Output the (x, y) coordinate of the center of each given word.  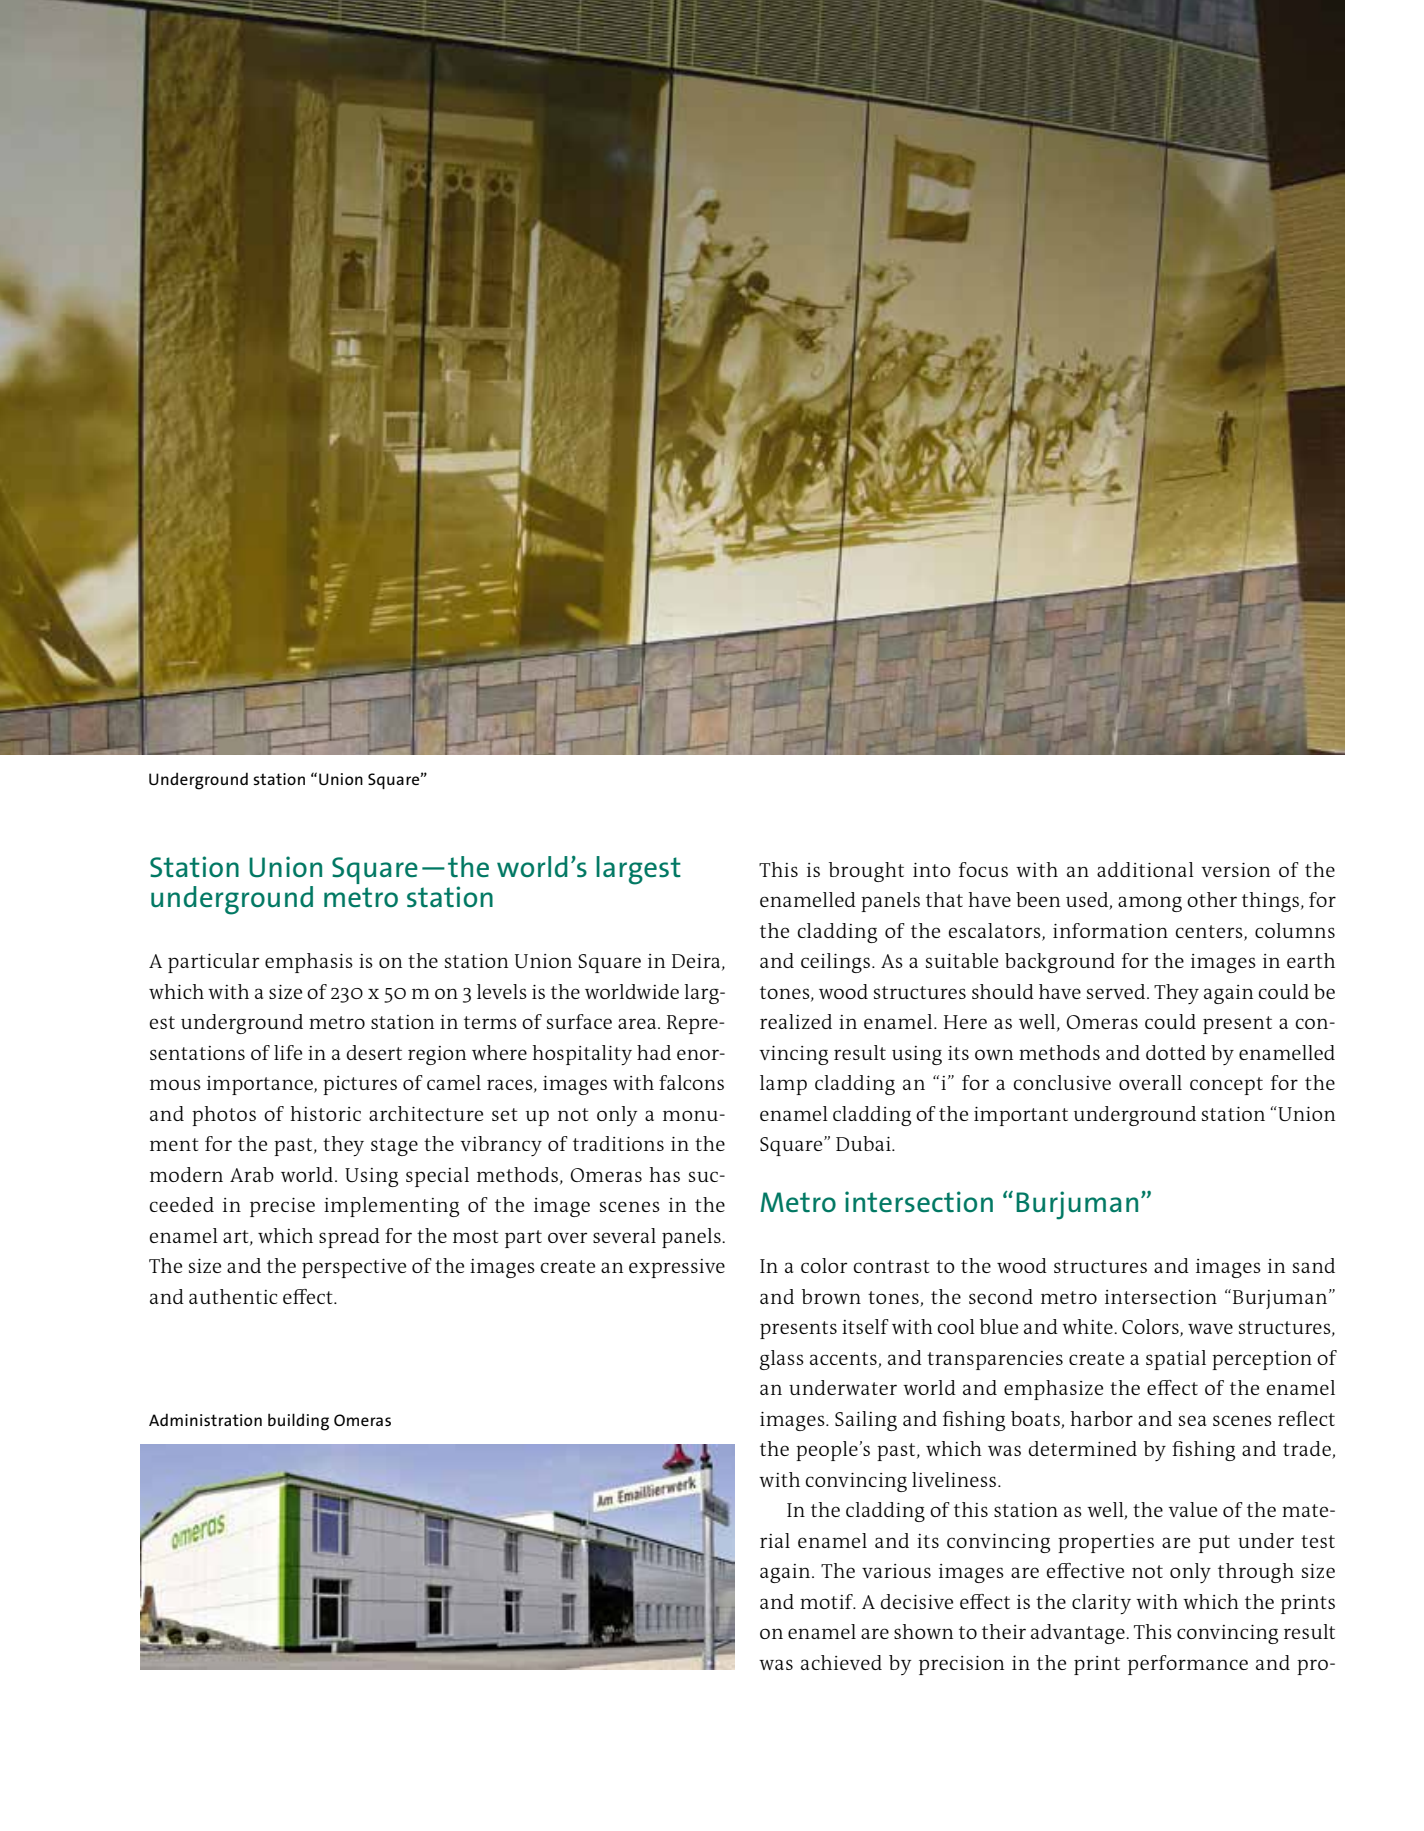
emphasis (309, 963)
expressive (677, 1268)
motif (827, 1601)
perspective (354, 1268)
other (1212, 899)
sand (1314, 1265)
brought (866, 872)
